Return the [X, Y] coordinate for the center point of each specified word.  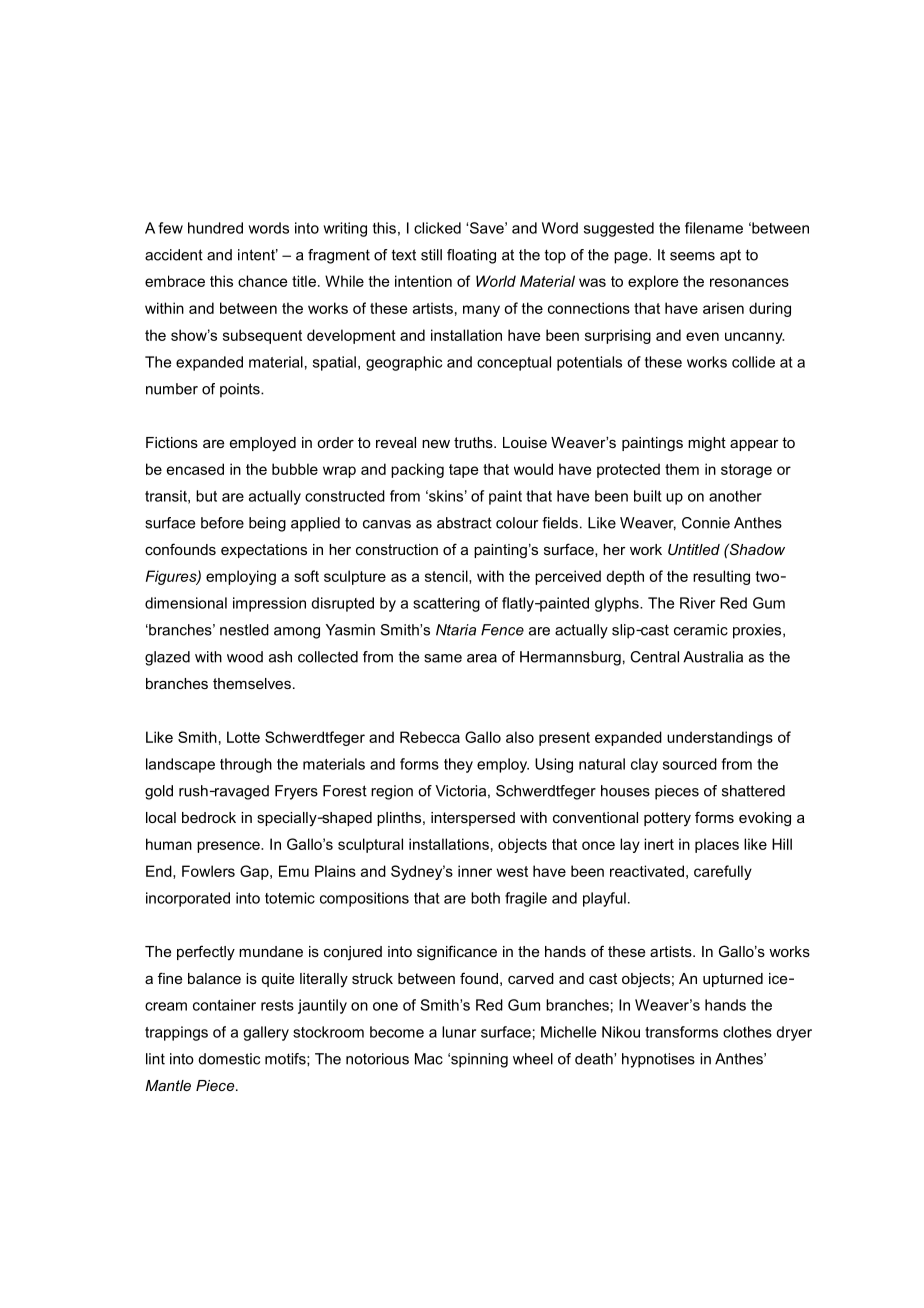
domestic [229, 1059]
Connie [706, 523]
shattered [753, 791]
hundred [215, 228]
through [246, 765]
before [222, 523]
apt [730, 257]
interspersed [473, 819]
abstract [464, 523]
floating [471, 256]
